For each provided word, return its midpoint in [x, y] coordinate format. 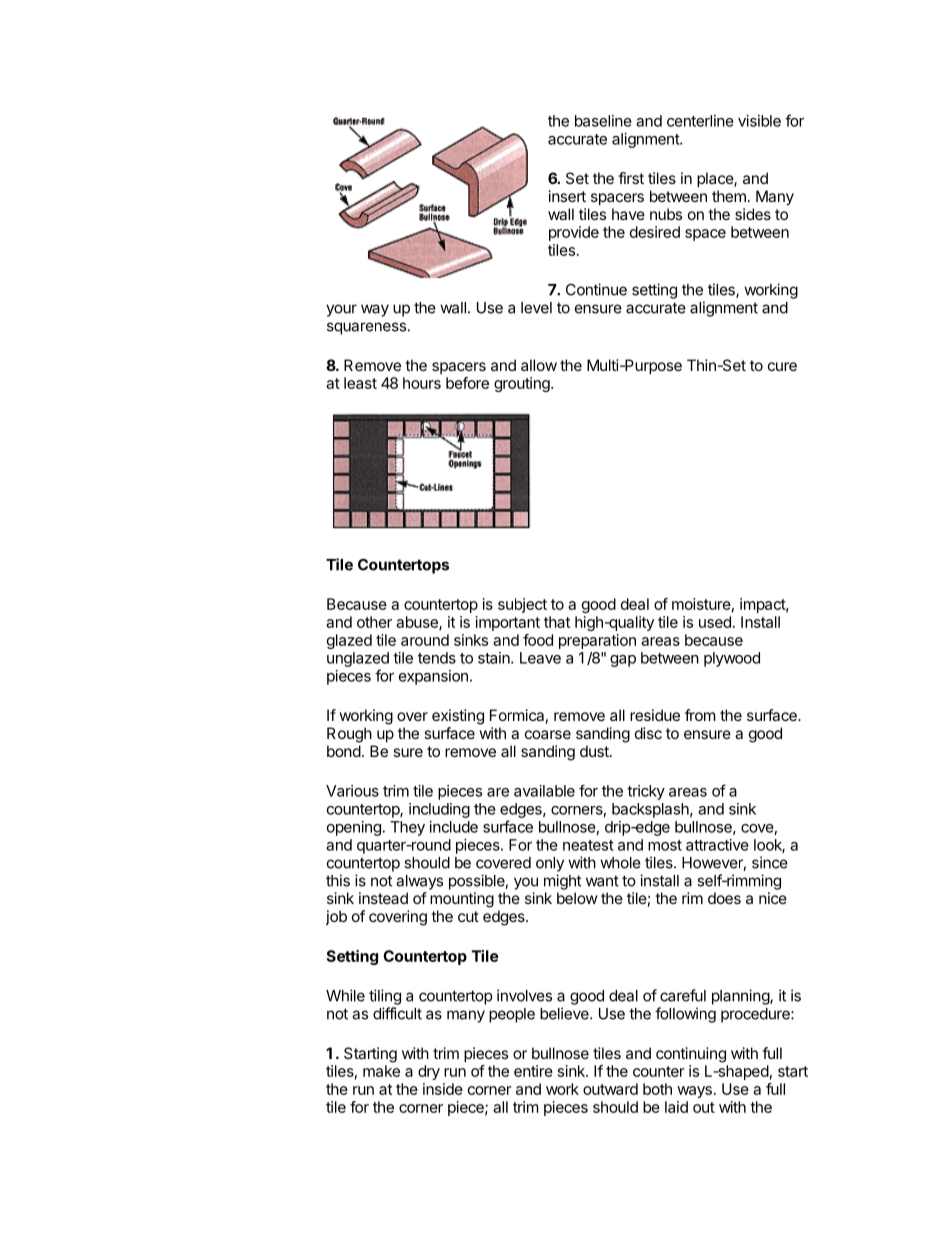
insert [567, 196]
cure [782, 366]
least [360, 383]
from [700, 715]
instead [383, 898]
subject [522, 605]
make [381, 1071]
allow [539, 365]
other [374, 622]
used [715, 622]
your [341, 310]
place [716, 179]
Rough [349, 735]
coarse [548, 734]
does [724, 898]
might [562, 882]
